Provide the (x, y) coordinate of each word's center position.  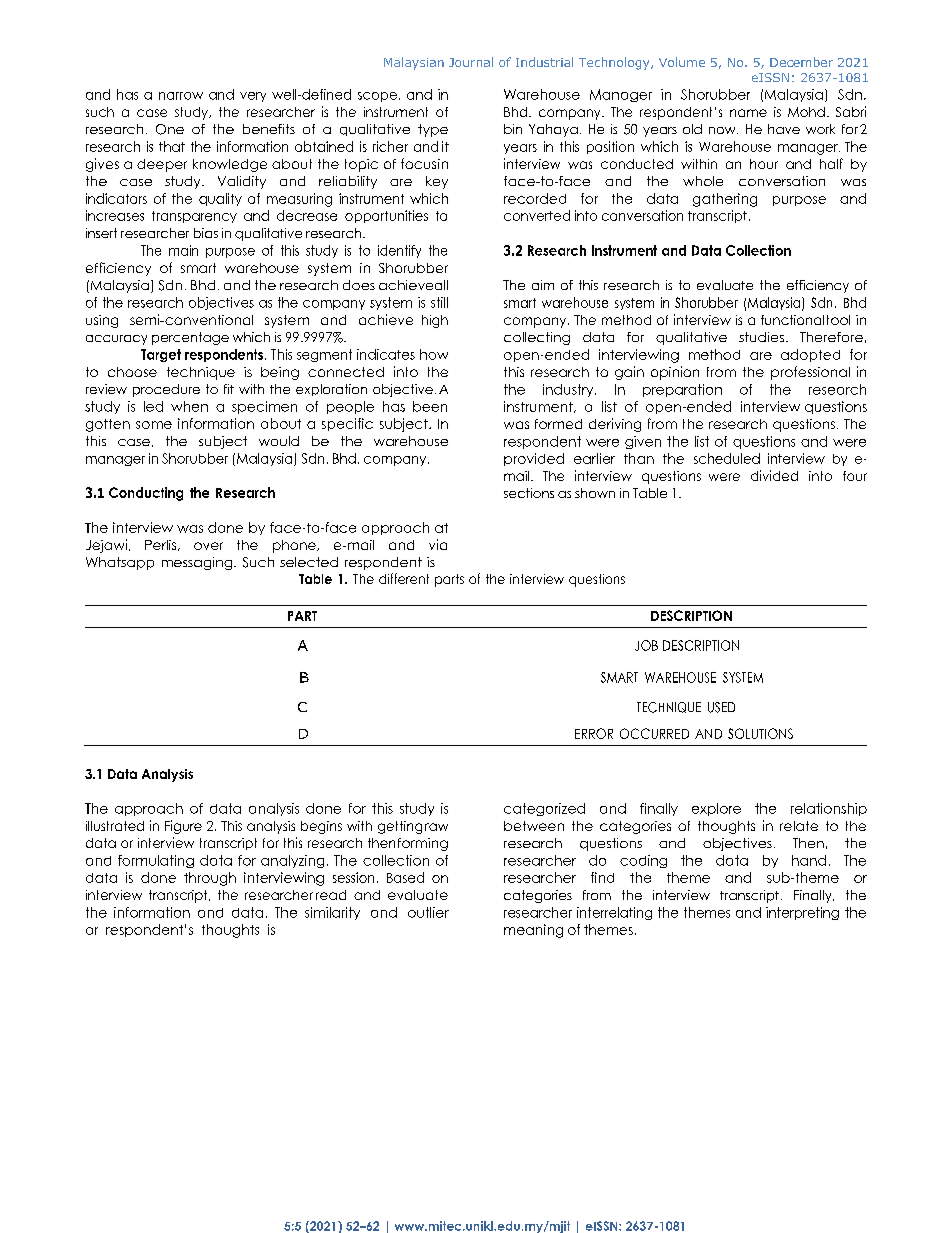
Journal (471, 62)
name (748, 113)
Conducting (146, 494)
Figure (183, 827)
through (210, 879)
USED (721, 707)
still (439, 302)
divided (774, 475)
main (183, 250)
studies (761, 337)
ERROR (594, 733)
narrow (181, 96)
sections (529, 493)
